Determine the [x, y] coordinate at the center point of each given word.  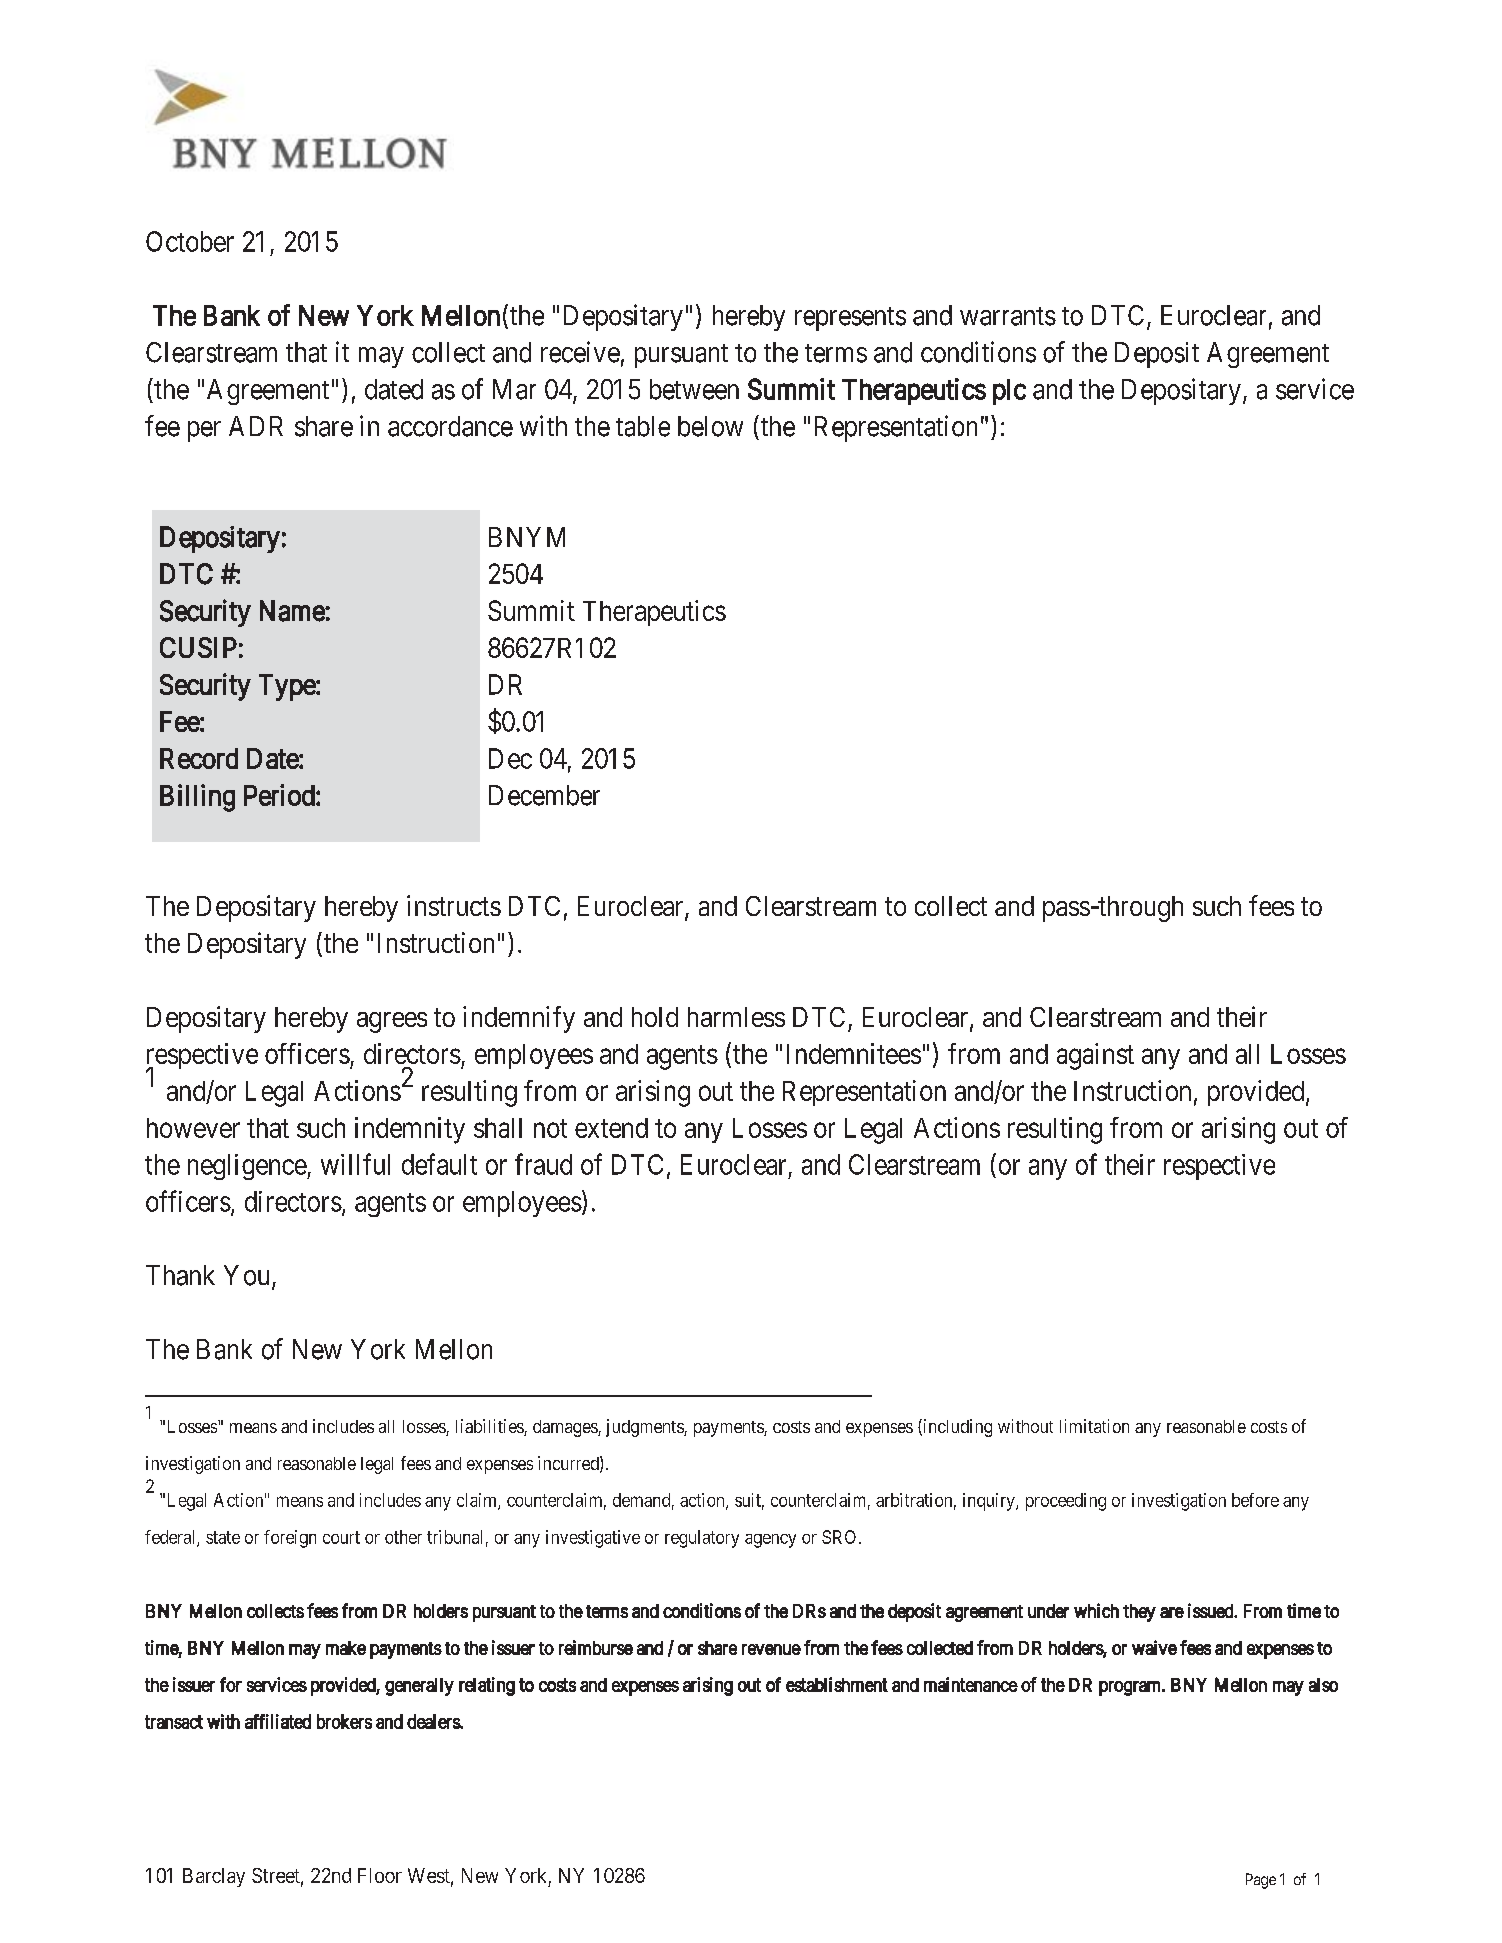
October [190, 241]
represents [850, 319]
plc [1009, 392]
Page [1261, 1881]
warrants [1008, 316]
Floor [380, 1875]
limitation [1094, 1426]
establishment [837, 1684]
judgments [645, 1428]
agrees [392, 1022]
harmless [736, 1017]
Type [288, 687]
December [544, 795]
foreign [290, 1539]
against [1095, 1056]
